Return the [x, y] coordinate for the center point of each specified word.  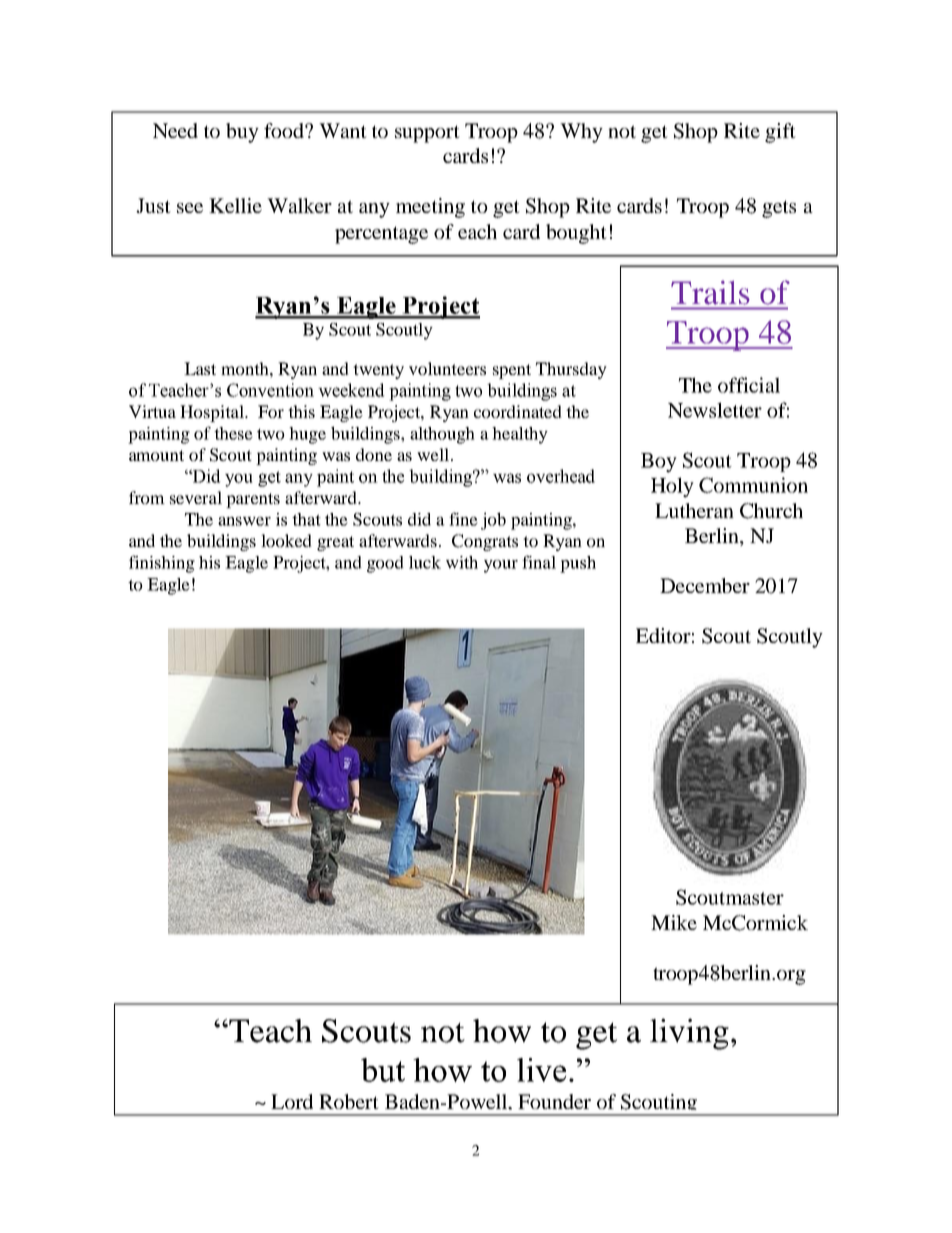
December [705, 585]
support [427, 134]
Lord [292, 1101]
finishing [162, 564]
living [689, 1034]
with [462, 562]
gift [780, 133]
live [541, 1070]
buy [242, 133]
